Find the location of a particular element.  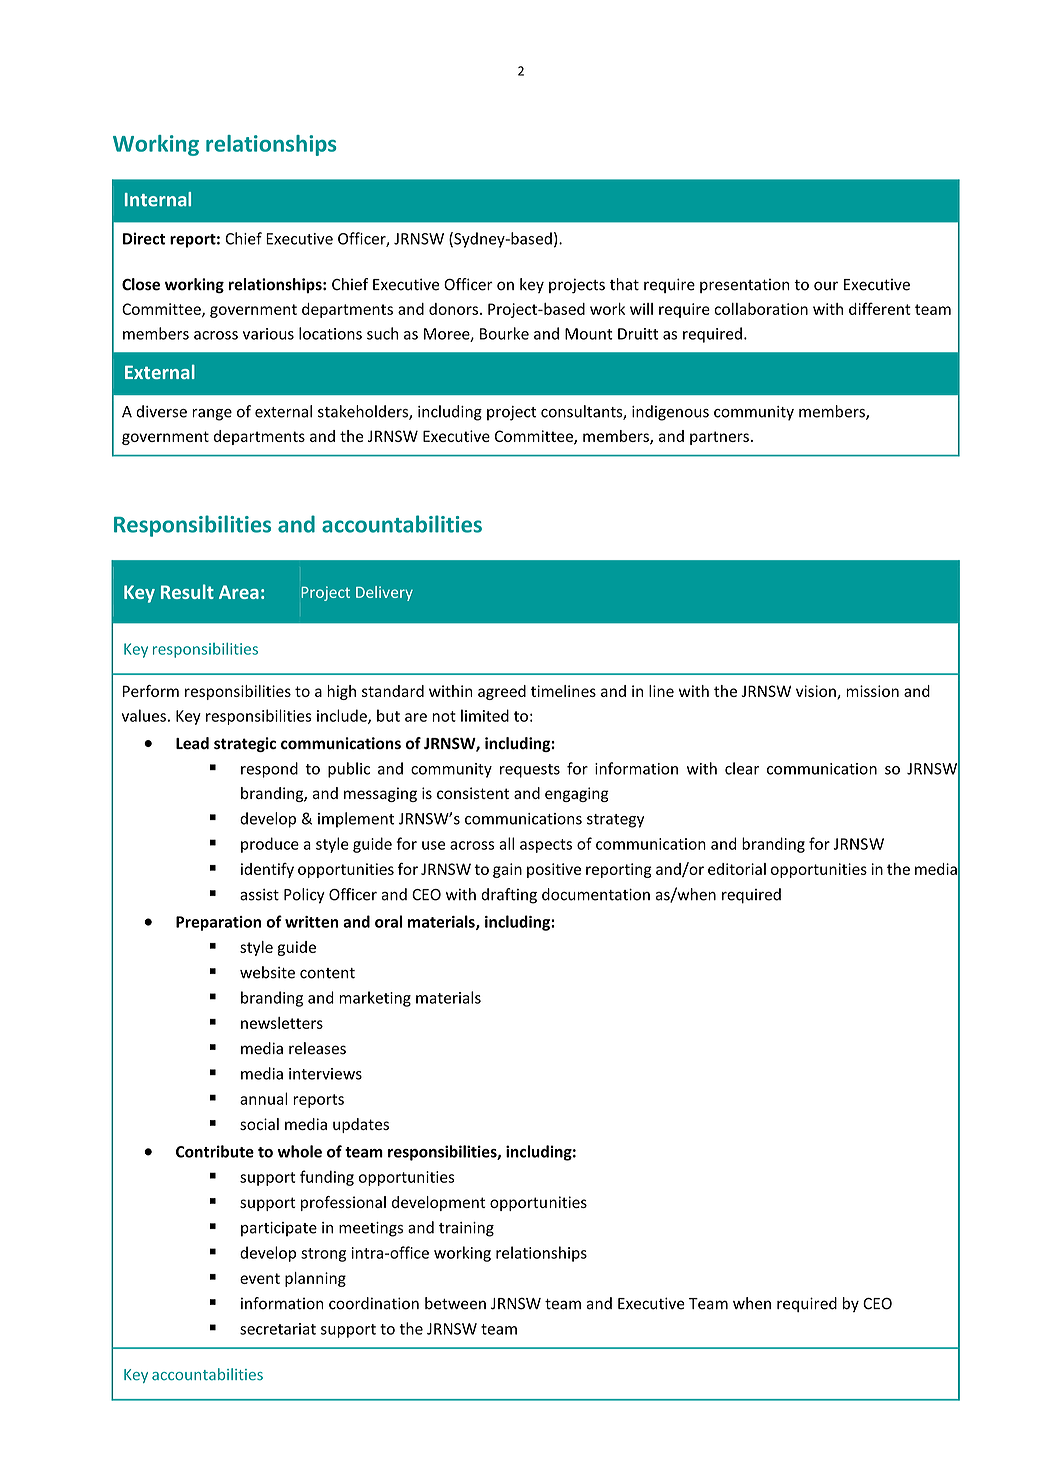

clear is located at coordinates (742, 768).
